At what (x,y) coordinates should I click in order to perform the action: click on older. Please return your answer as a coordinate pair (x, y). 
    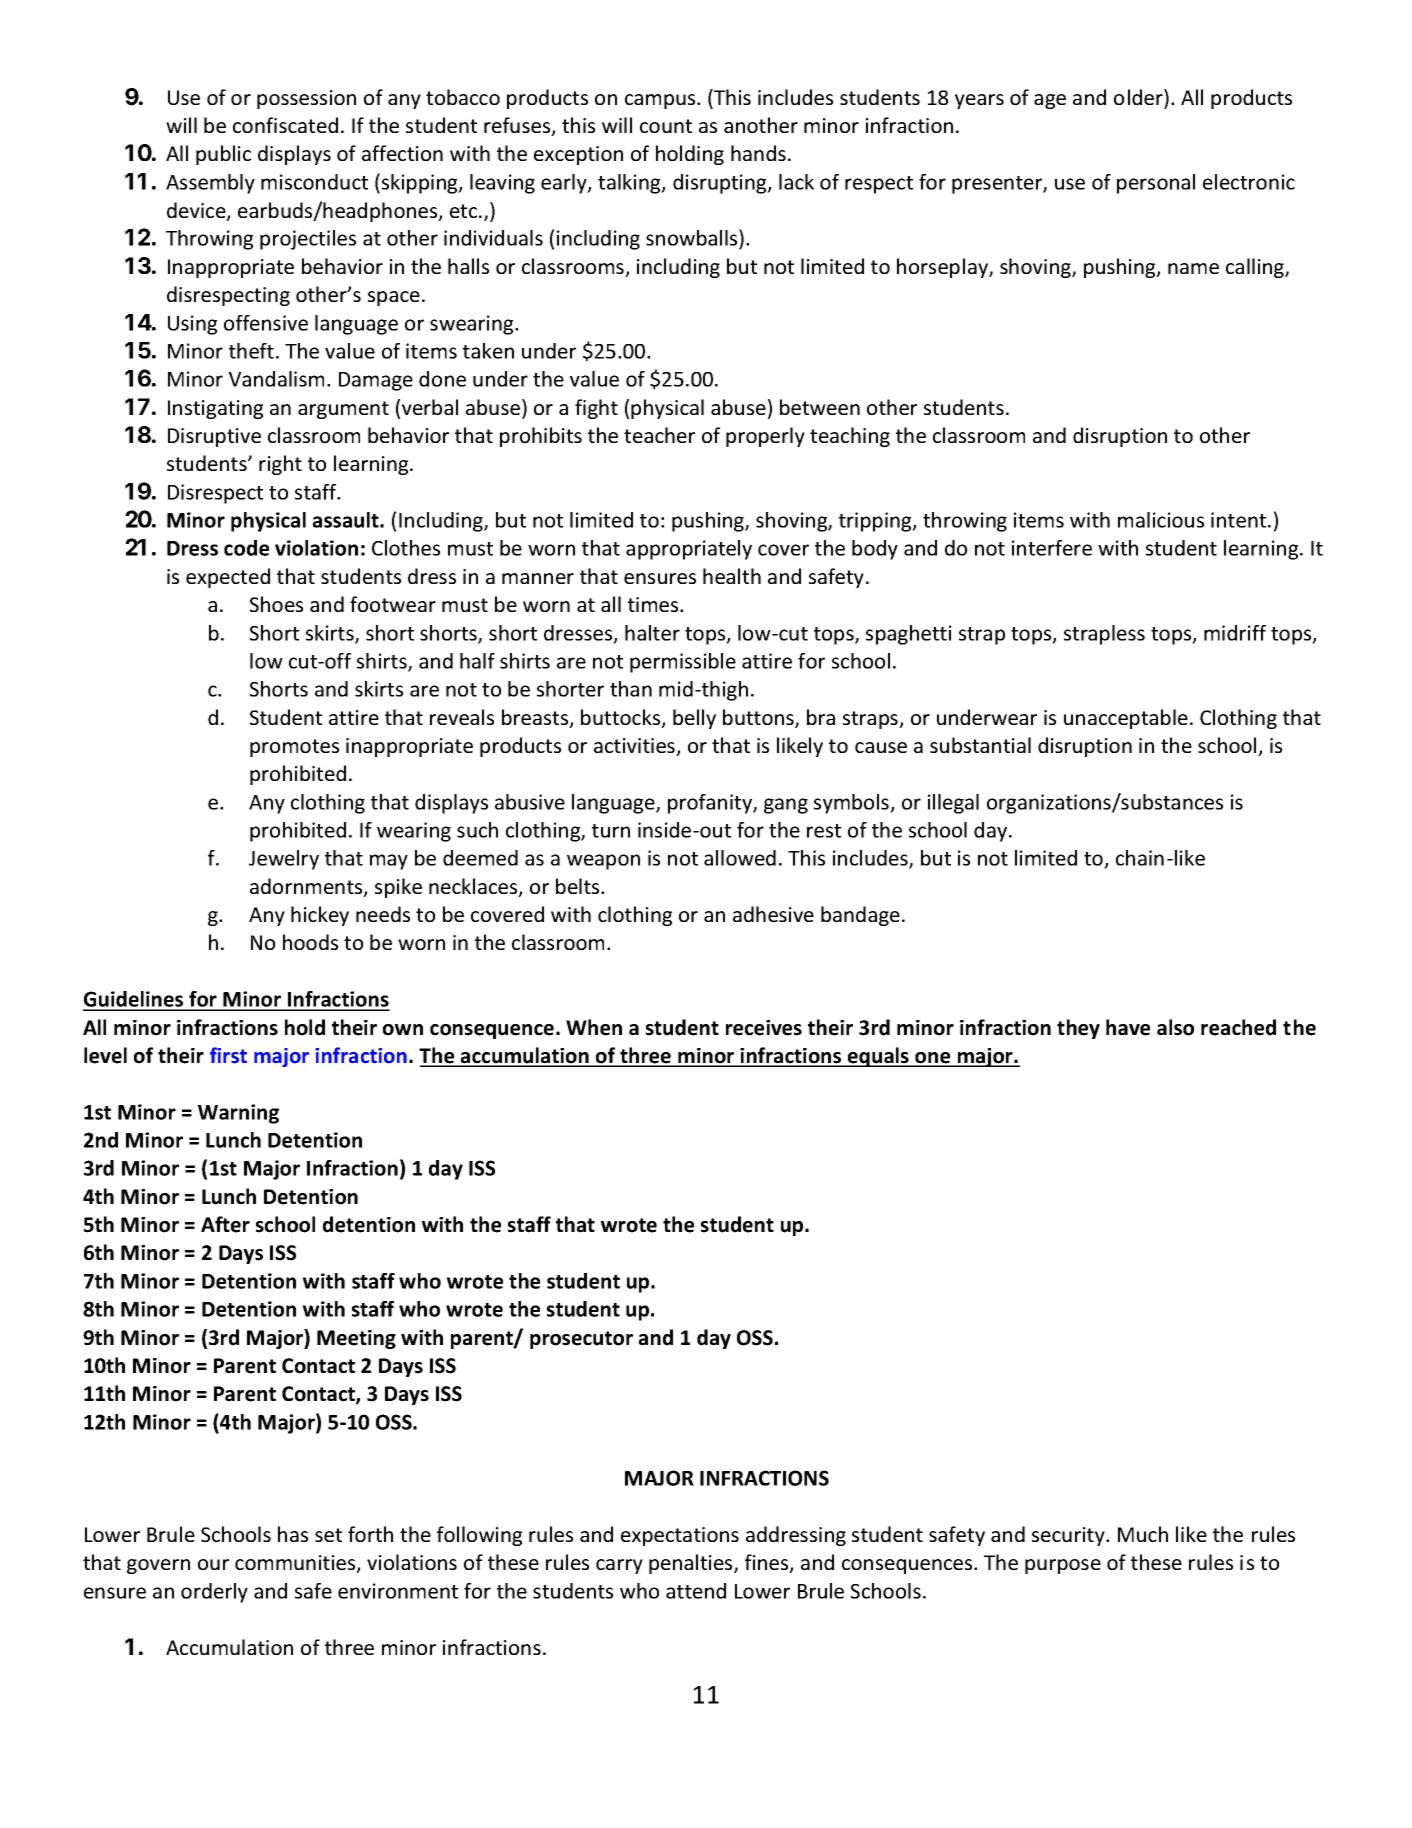
    Looking at the image, I should click on (1139, 98).
